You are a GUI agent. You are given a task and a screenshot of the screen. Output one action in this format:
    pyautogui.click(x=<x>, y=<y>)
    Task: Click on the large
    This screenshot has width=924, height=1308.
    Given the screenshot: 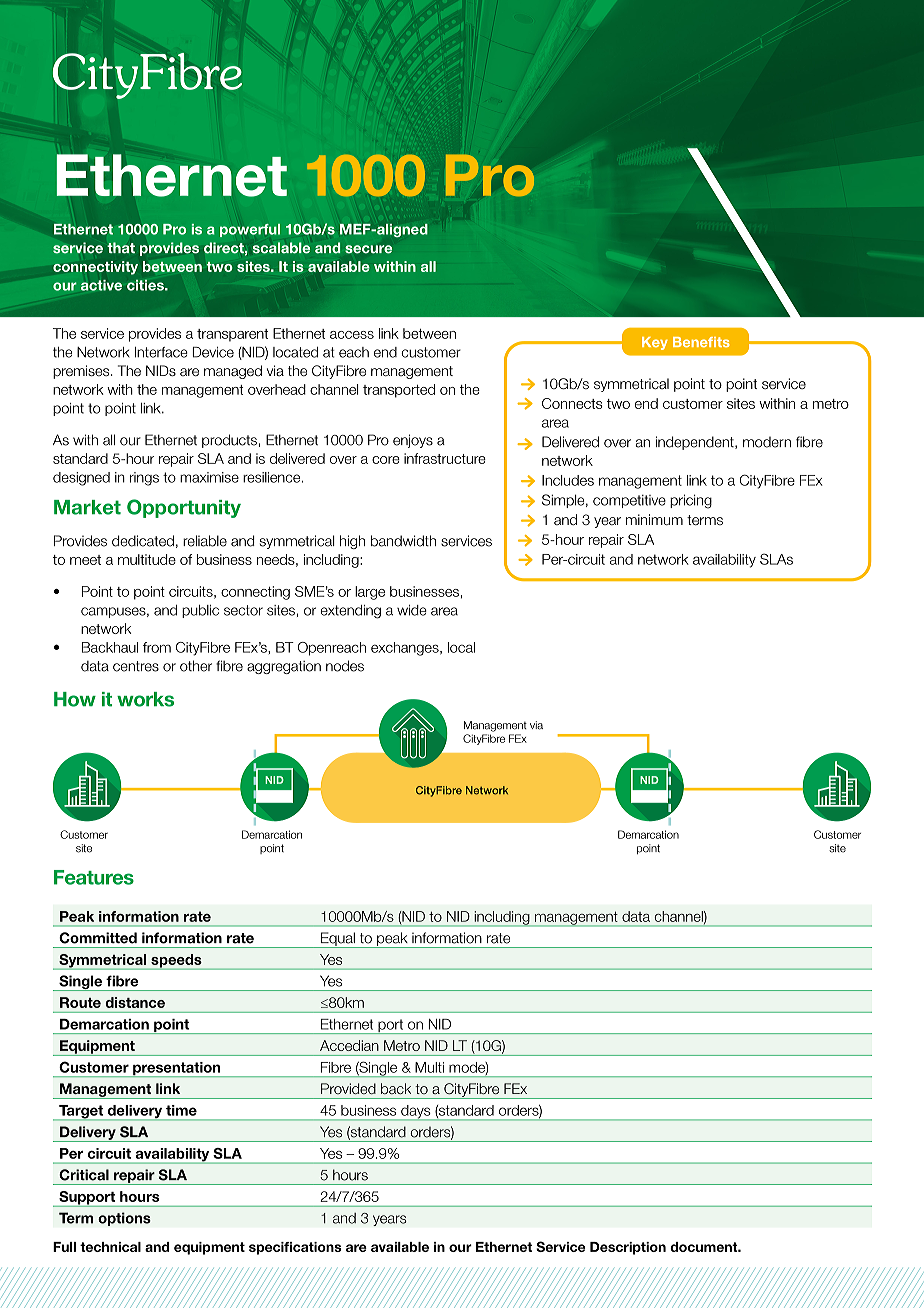 What is the action you would take?
    pyautogui.click(x=370, y=593)
